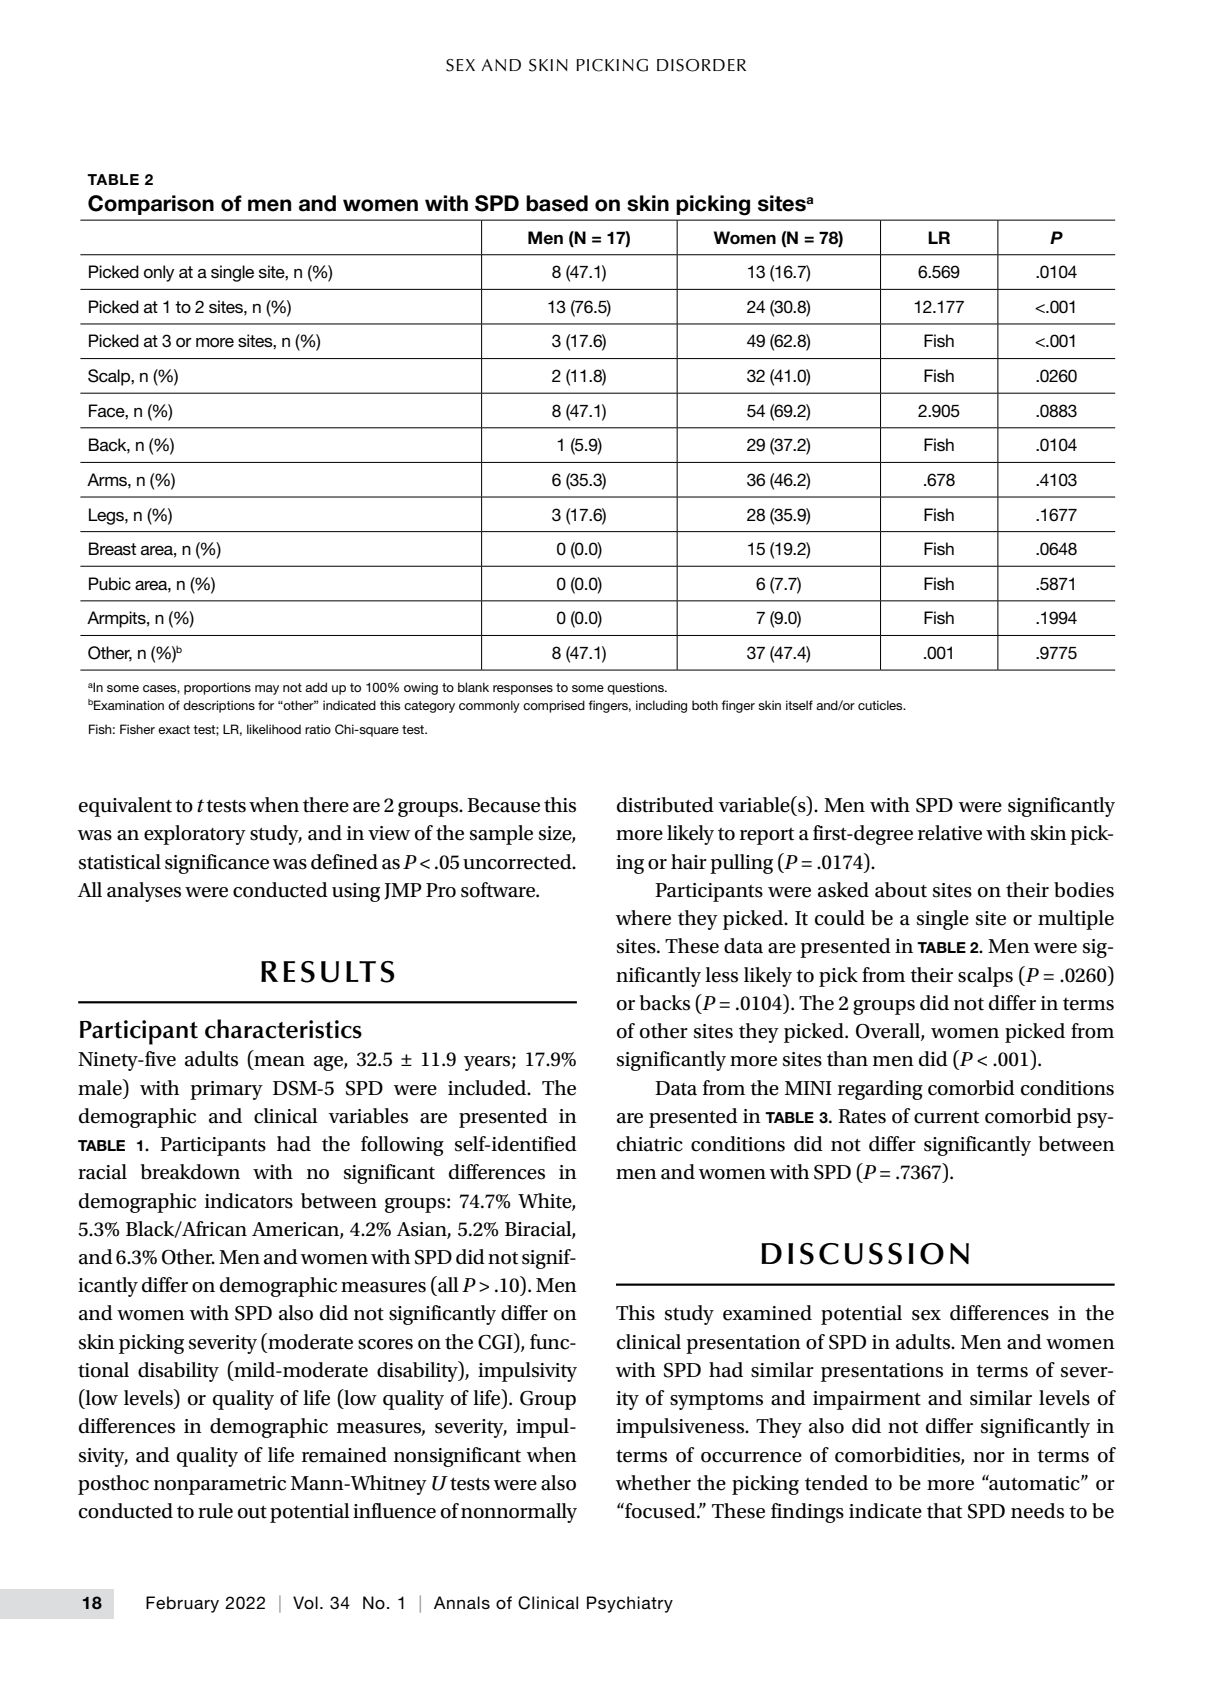 The image size is (1232, 1681). What do you see at coordinates (110, 584) in the image?
I see `Pubic` at bounding box center [110, 584].
